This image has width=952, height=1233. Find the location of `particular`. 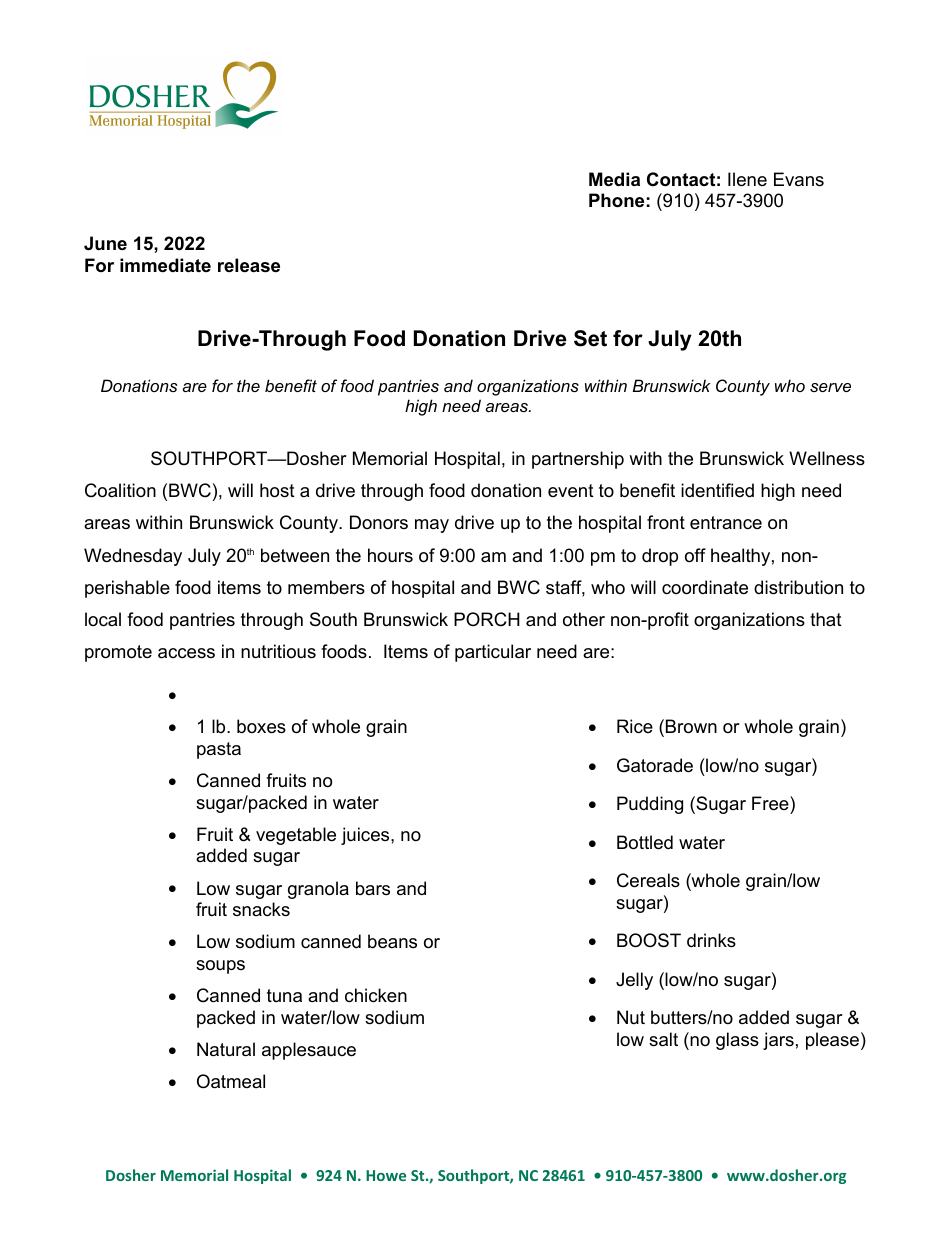

particular is located at coordinates (493, 653).
